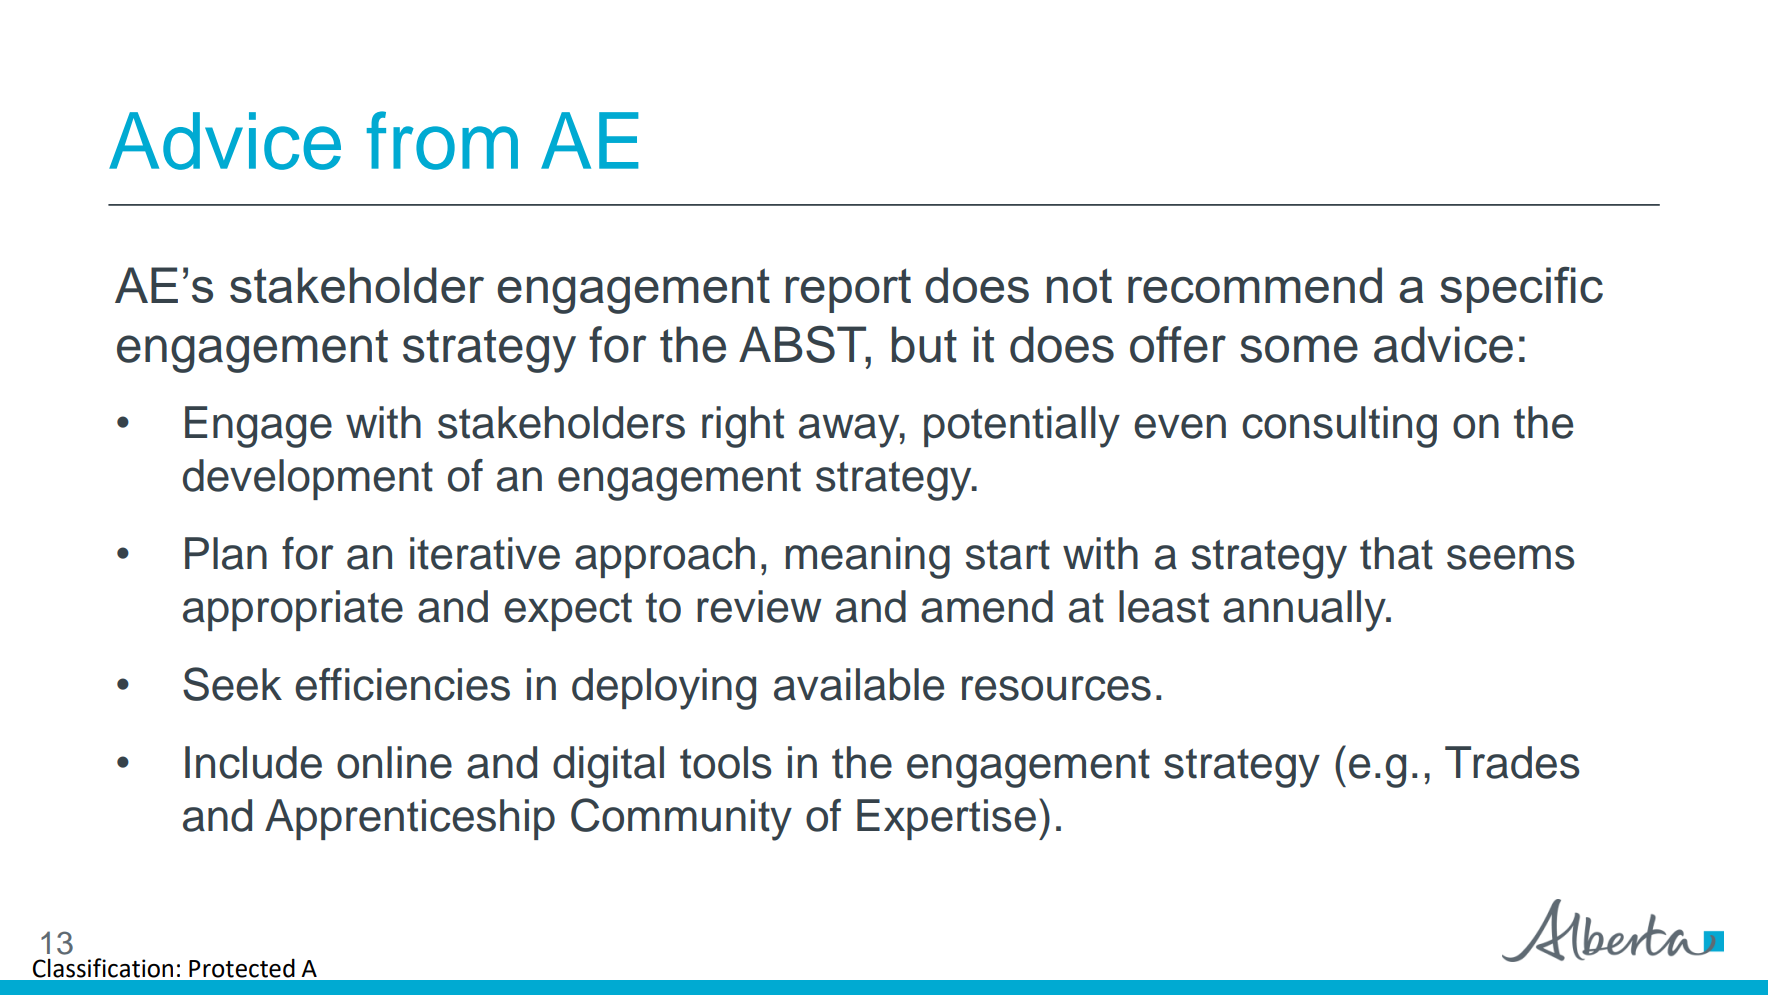  I want to click on from, so click(442, 140).
